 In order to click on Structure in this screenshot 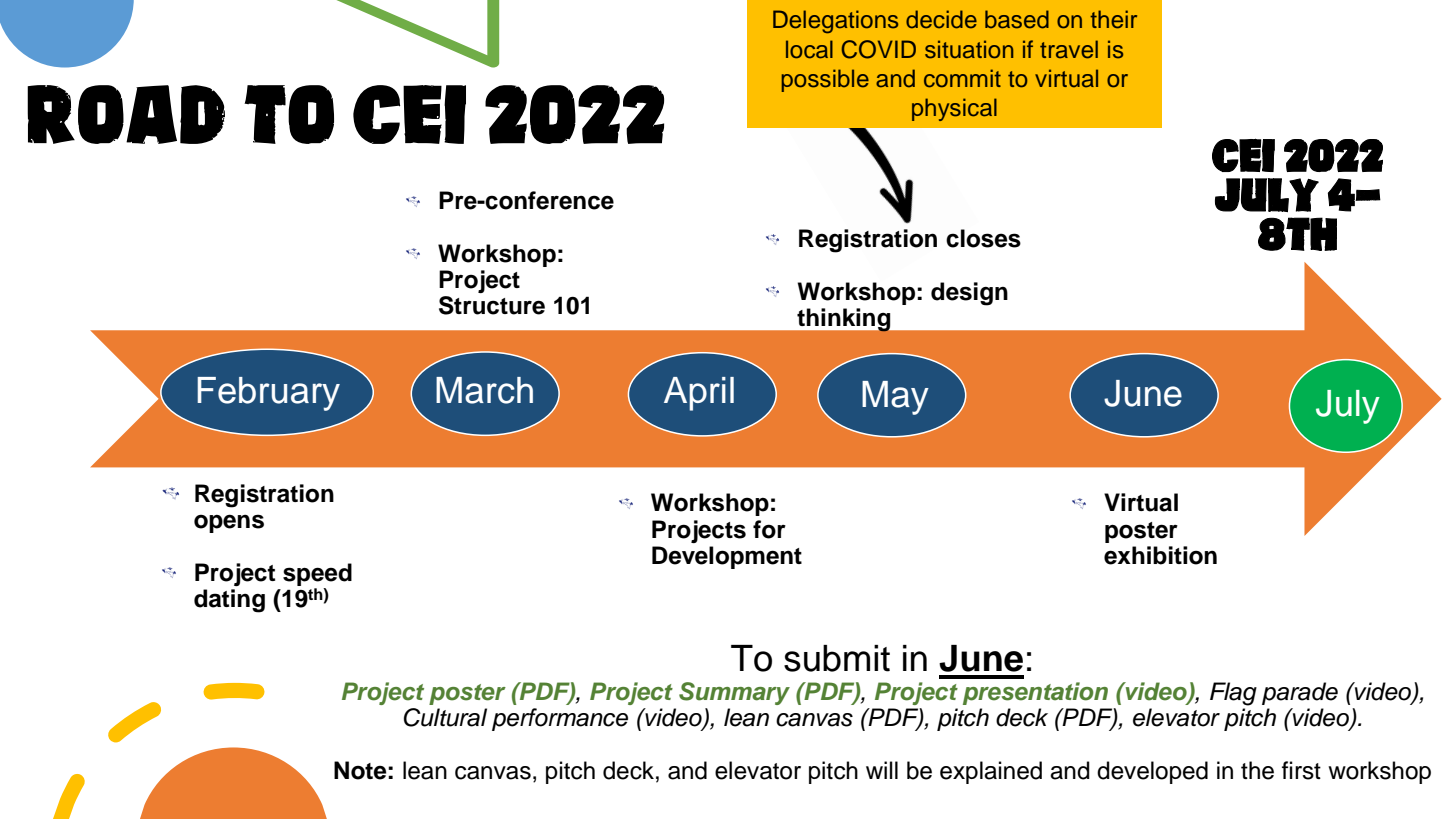, I will do `click(492, 305)`.
